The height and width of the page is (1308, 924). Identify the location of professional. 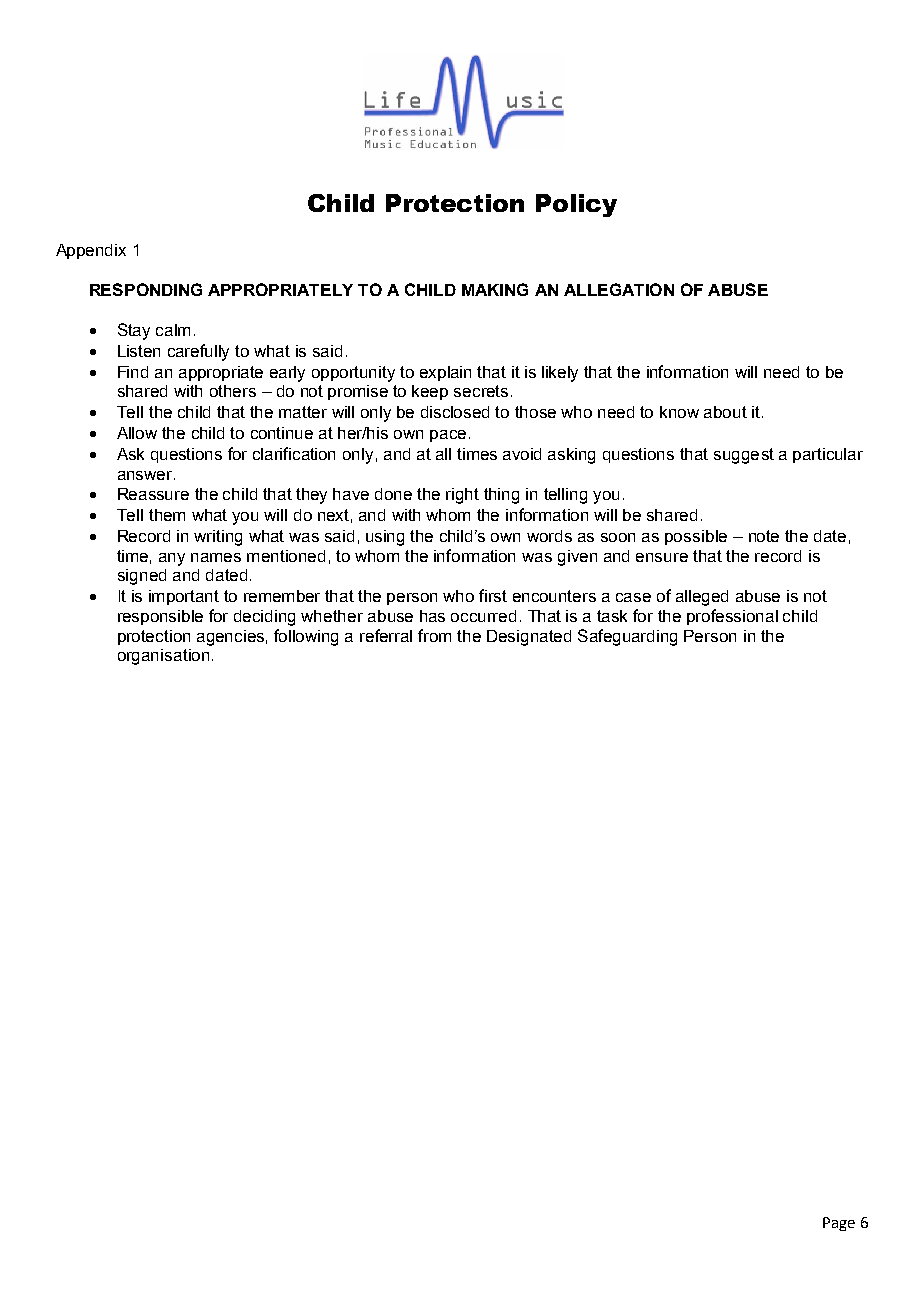
(732, 617).
